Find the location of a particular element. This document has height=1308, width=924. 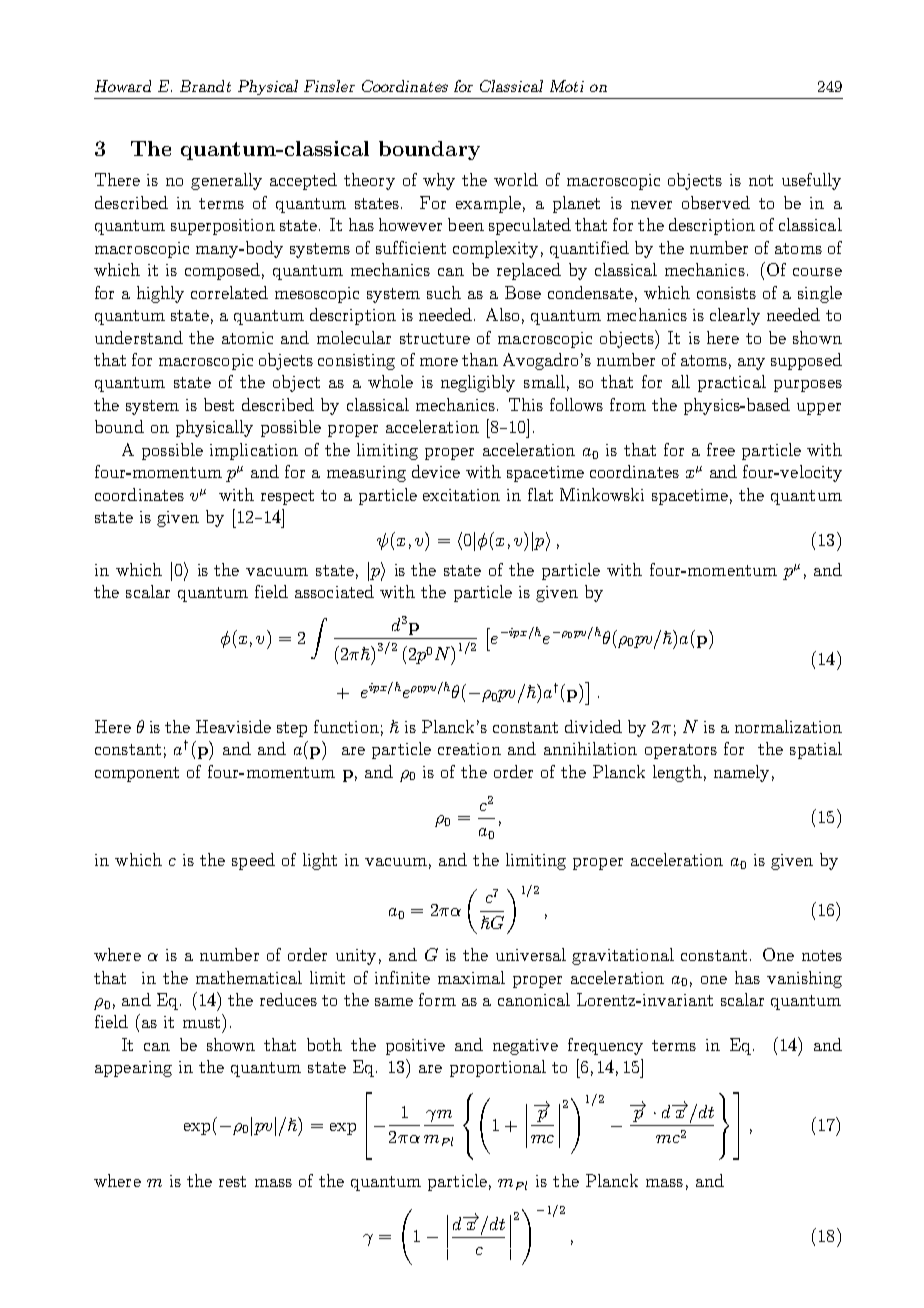

usefully is located at coordinates (811, 181).
